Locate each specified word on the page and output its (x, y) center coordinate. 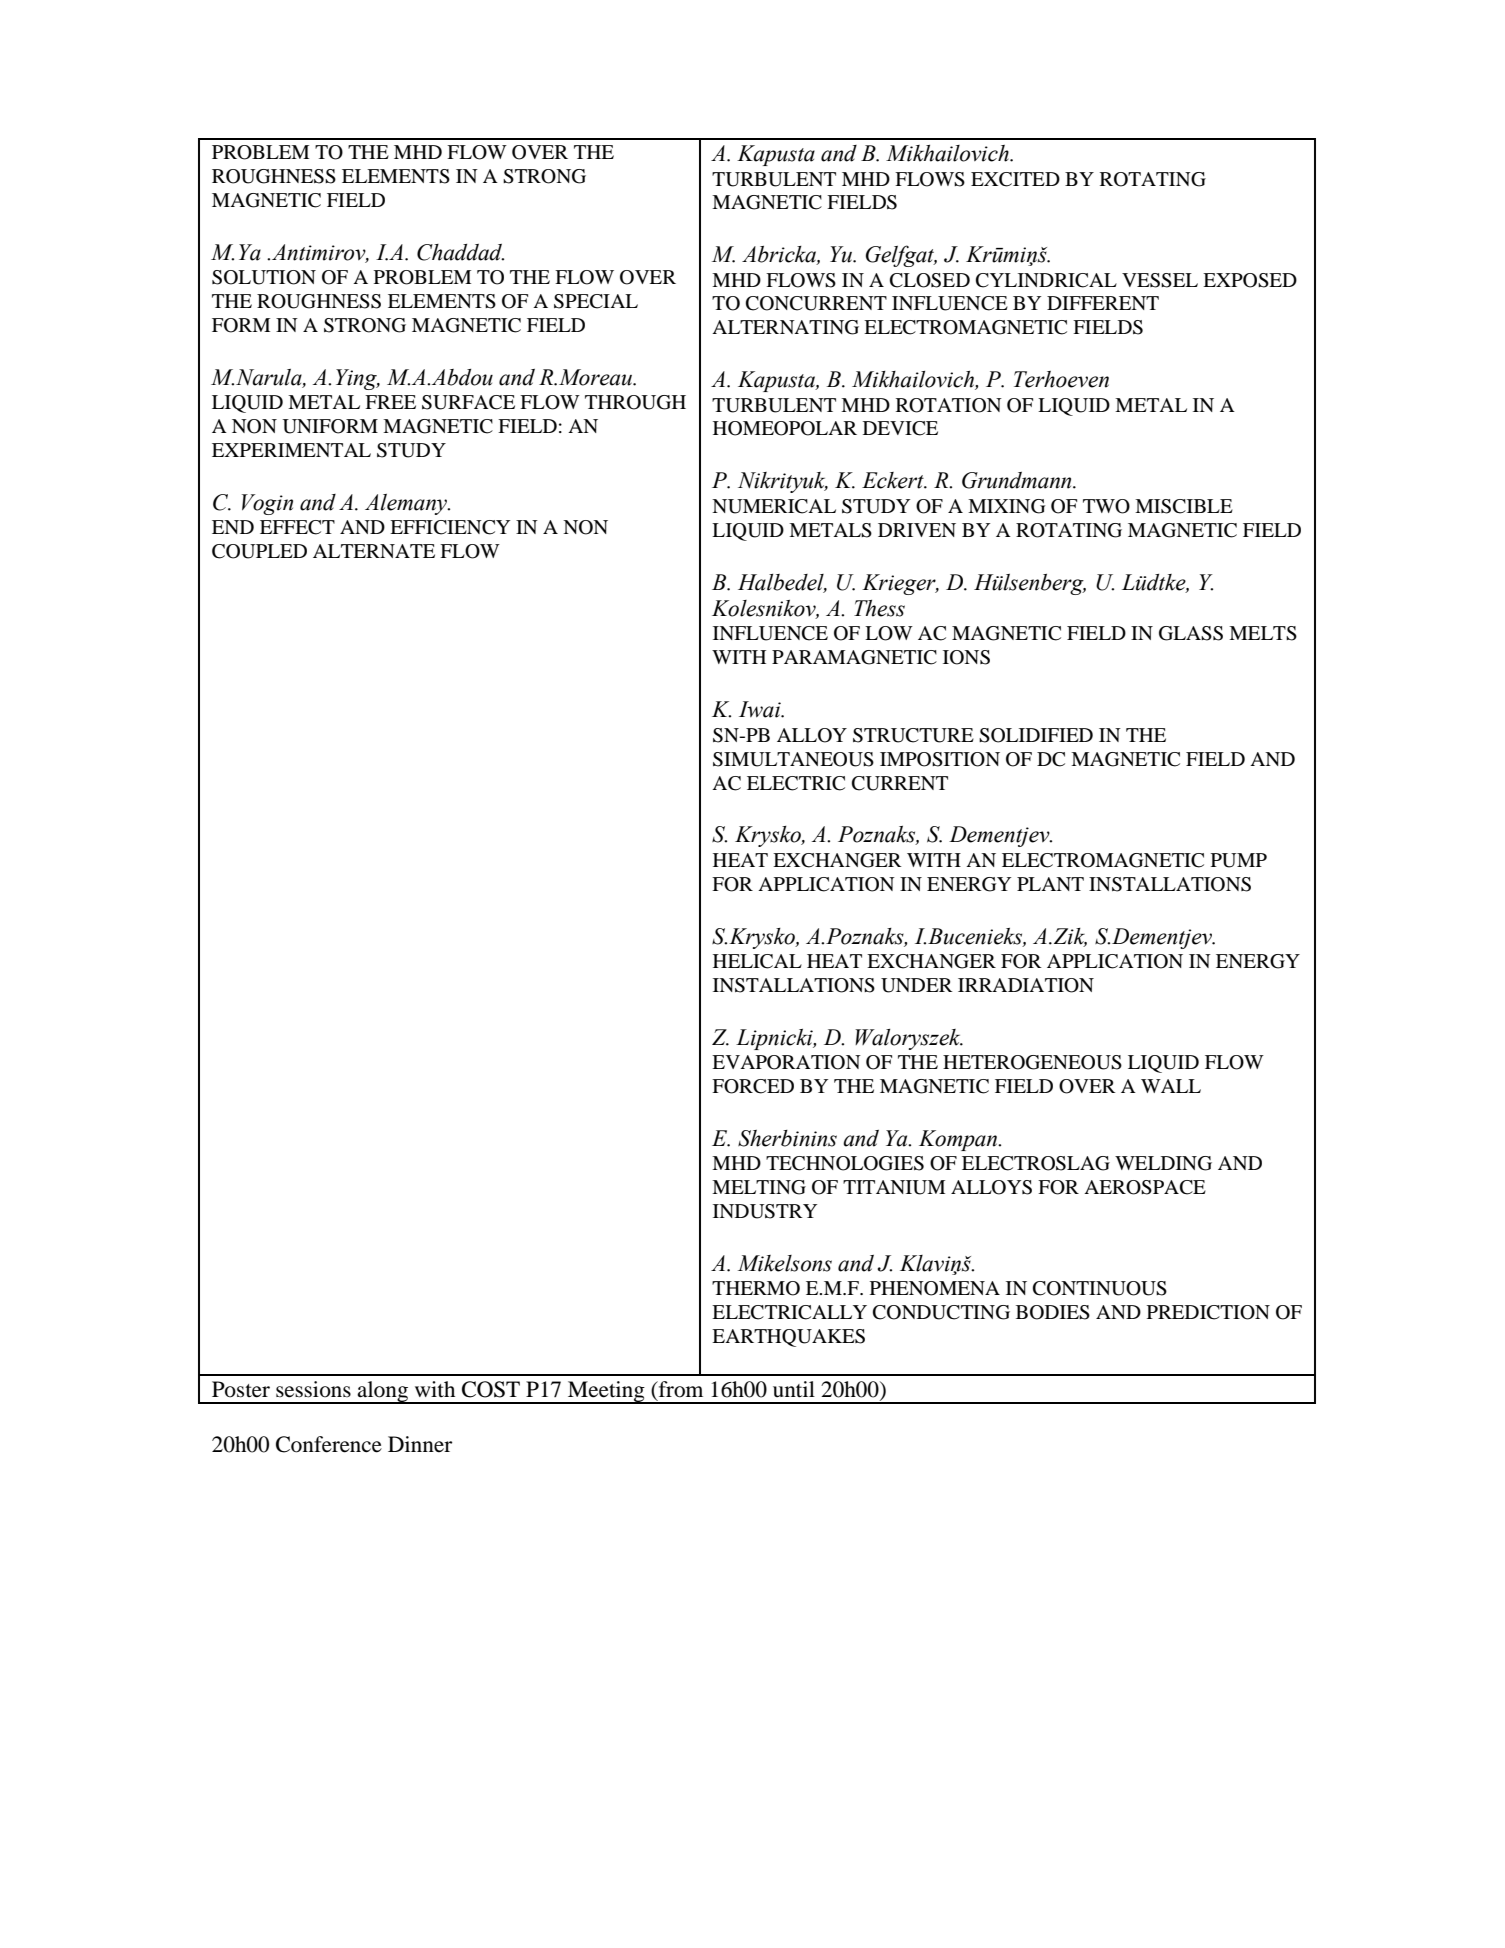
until (794, 1389)
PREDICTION (1208, 1312)
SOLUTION (264, 277)
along (383, 1392)
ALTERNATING (785, 327)
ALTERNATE (374, 551)
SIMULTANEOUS (793, 759)
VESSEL (1160, 280)
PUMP (1239, 860)
